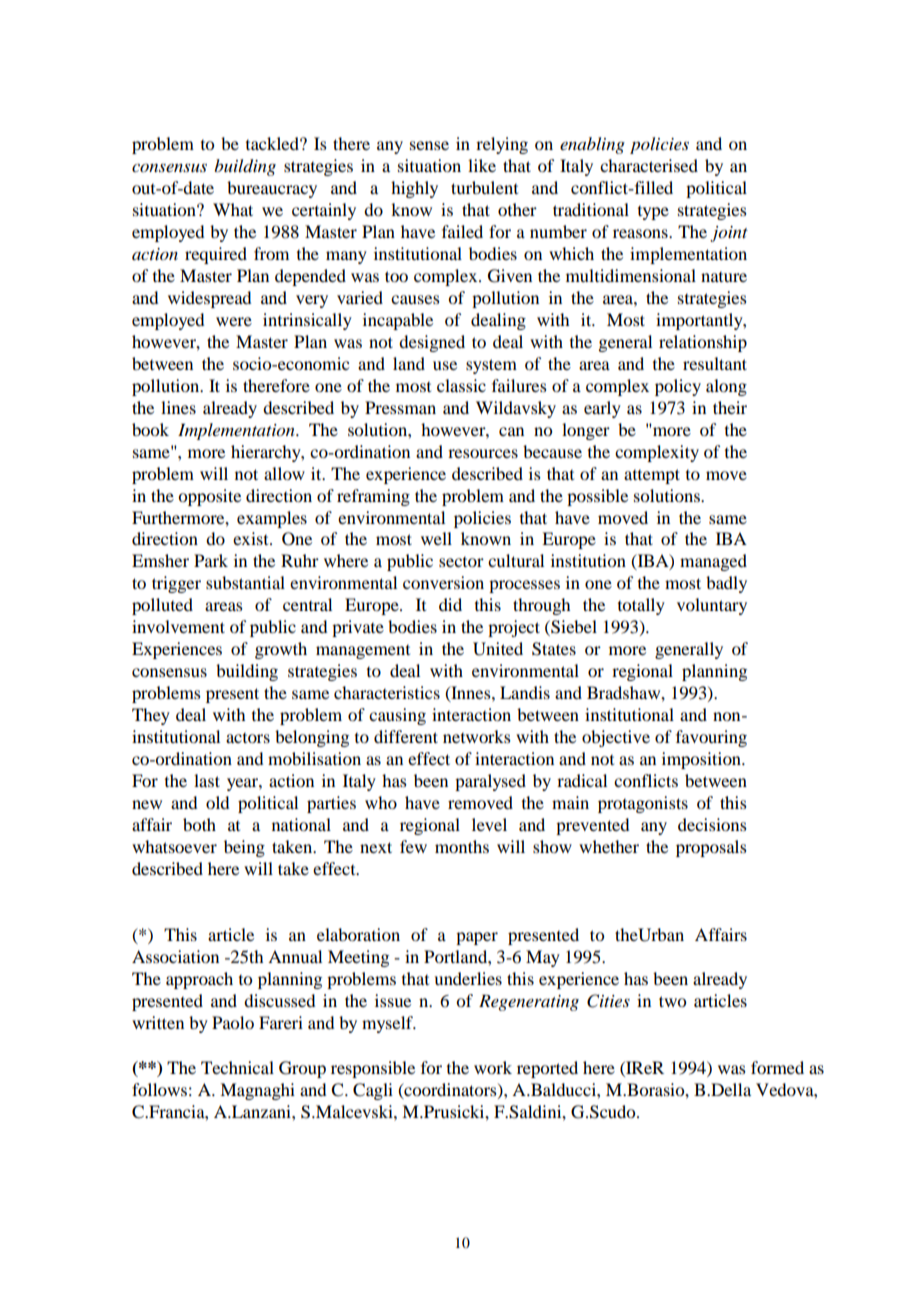 This screenshot has height=1307, width=924. What do you see at coordinates (209, 497) in the screenshot?
I see `opposite` at bounding box center [209, 497].
